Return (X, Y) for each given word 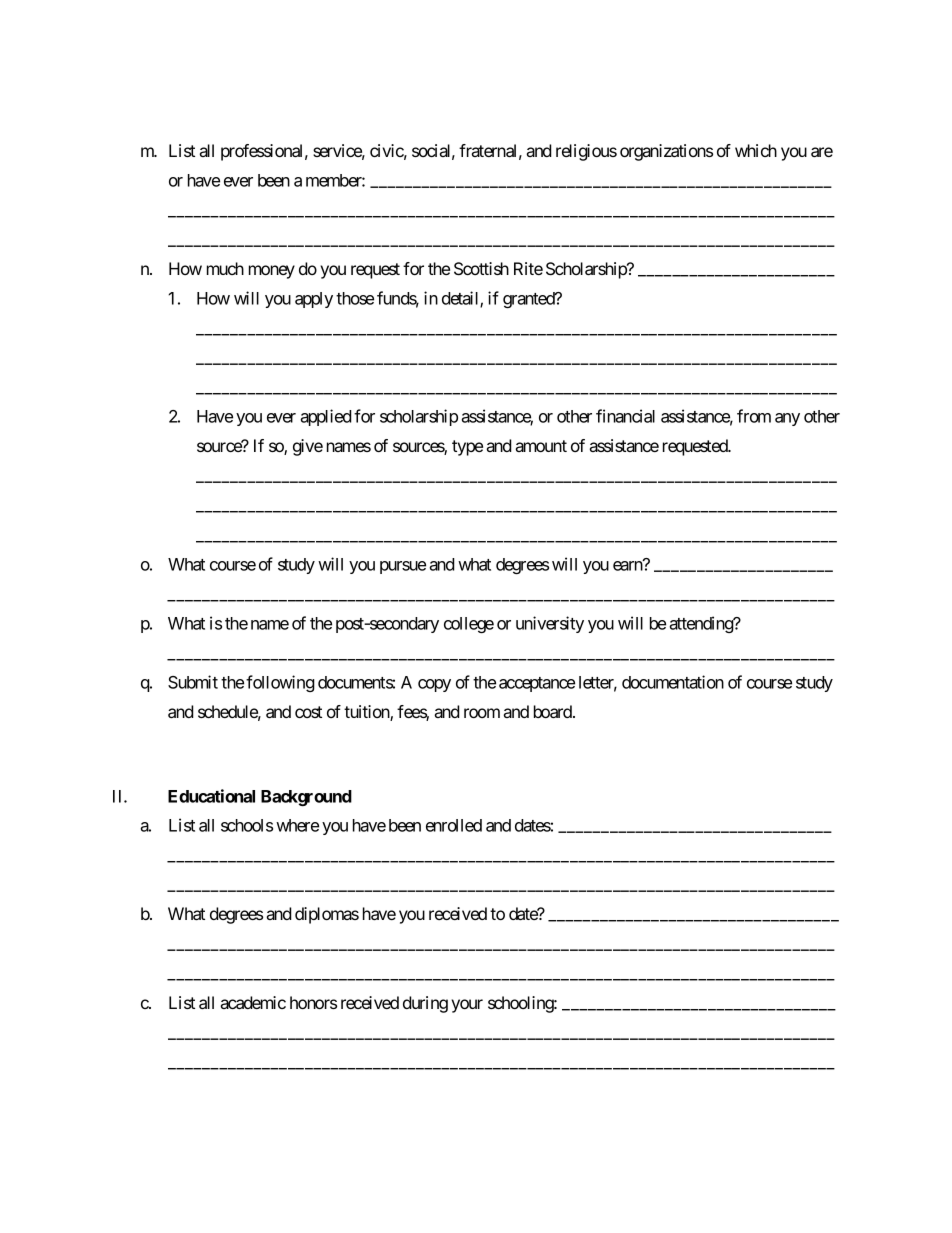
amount (541, 446)
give (308, 447)
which (756, 150)
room (482, 713)
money (272, 272)
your (467, 1006)
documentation (673, 682)
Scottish (481, 269)
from (754, 416)
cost (308, 712)
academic (253, 1002)
